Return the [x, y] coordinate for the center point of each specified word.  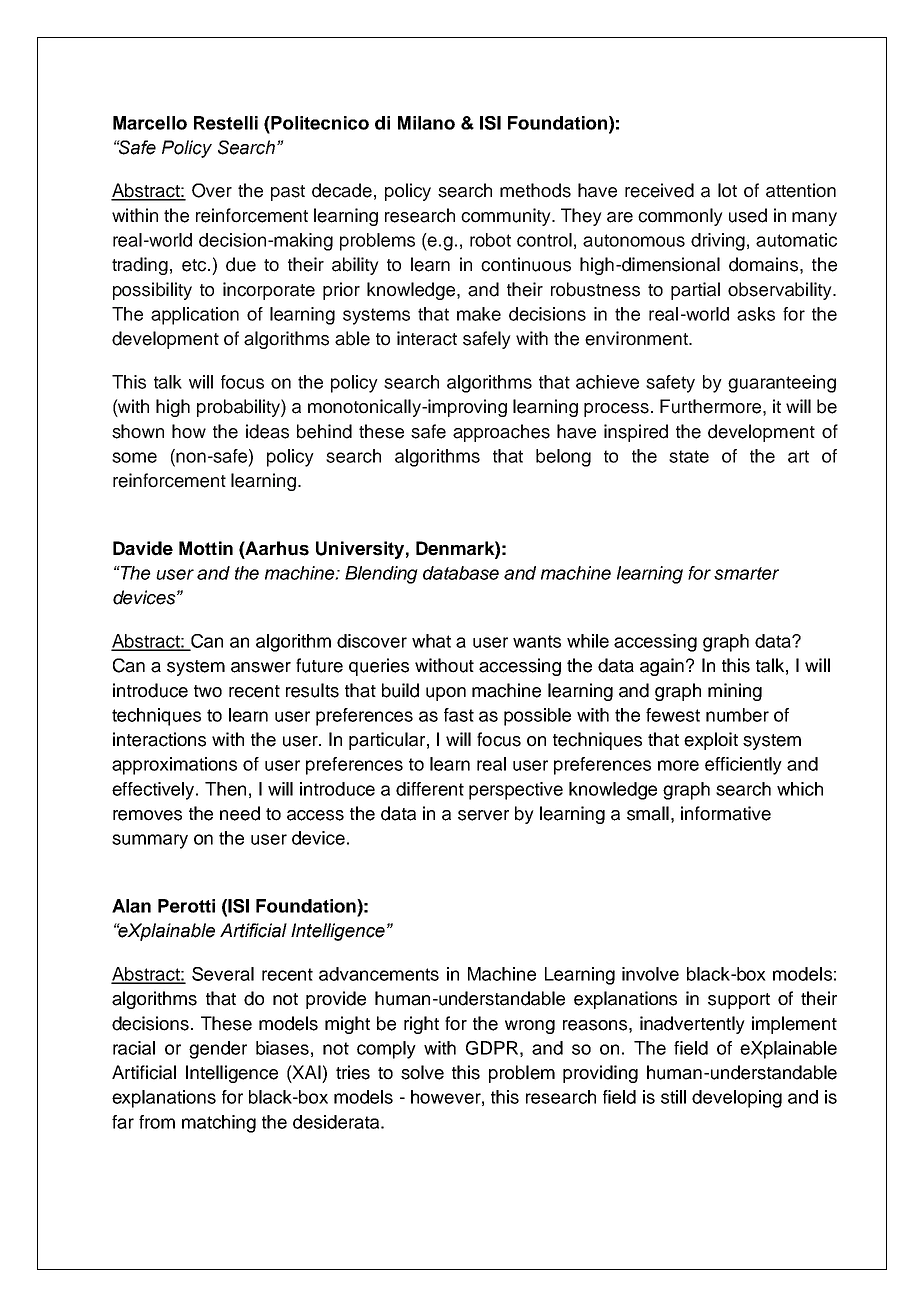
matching [219, 1124]
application [195, 316]
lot [727, 190]
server [483, 815]
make [479, 314]
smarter [746, 573]
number [737, 715]
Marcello [150, 123]
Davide [143, 548]
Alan [131, 906]
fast [459, 715]
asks [756, 314]
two [208, 691]
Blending [381, 575]
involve [650, 974]
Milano [426, 123]
